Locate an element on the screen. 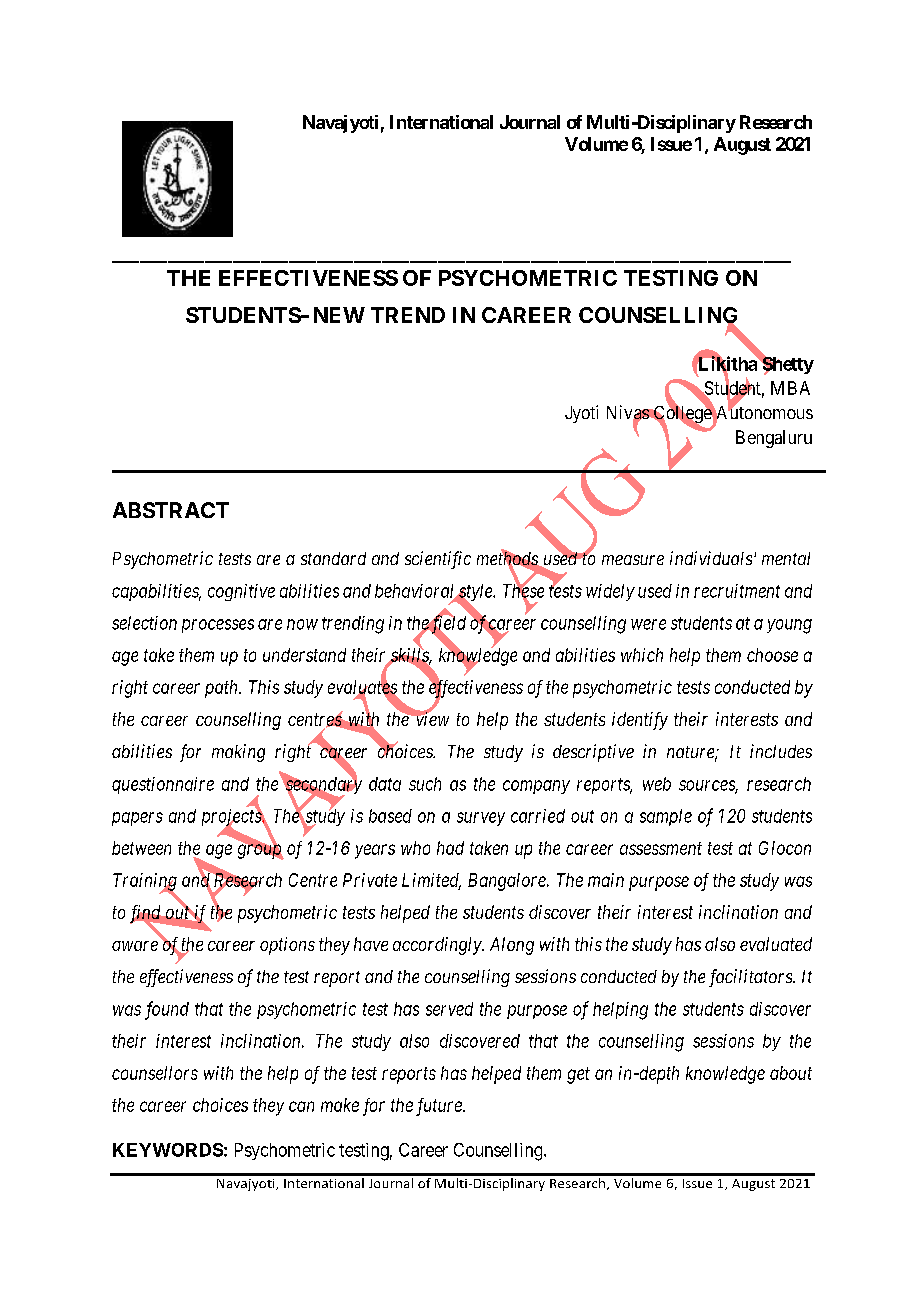 This screenshot has height=1308, width=924. had is located at coordinates (450, 848).
